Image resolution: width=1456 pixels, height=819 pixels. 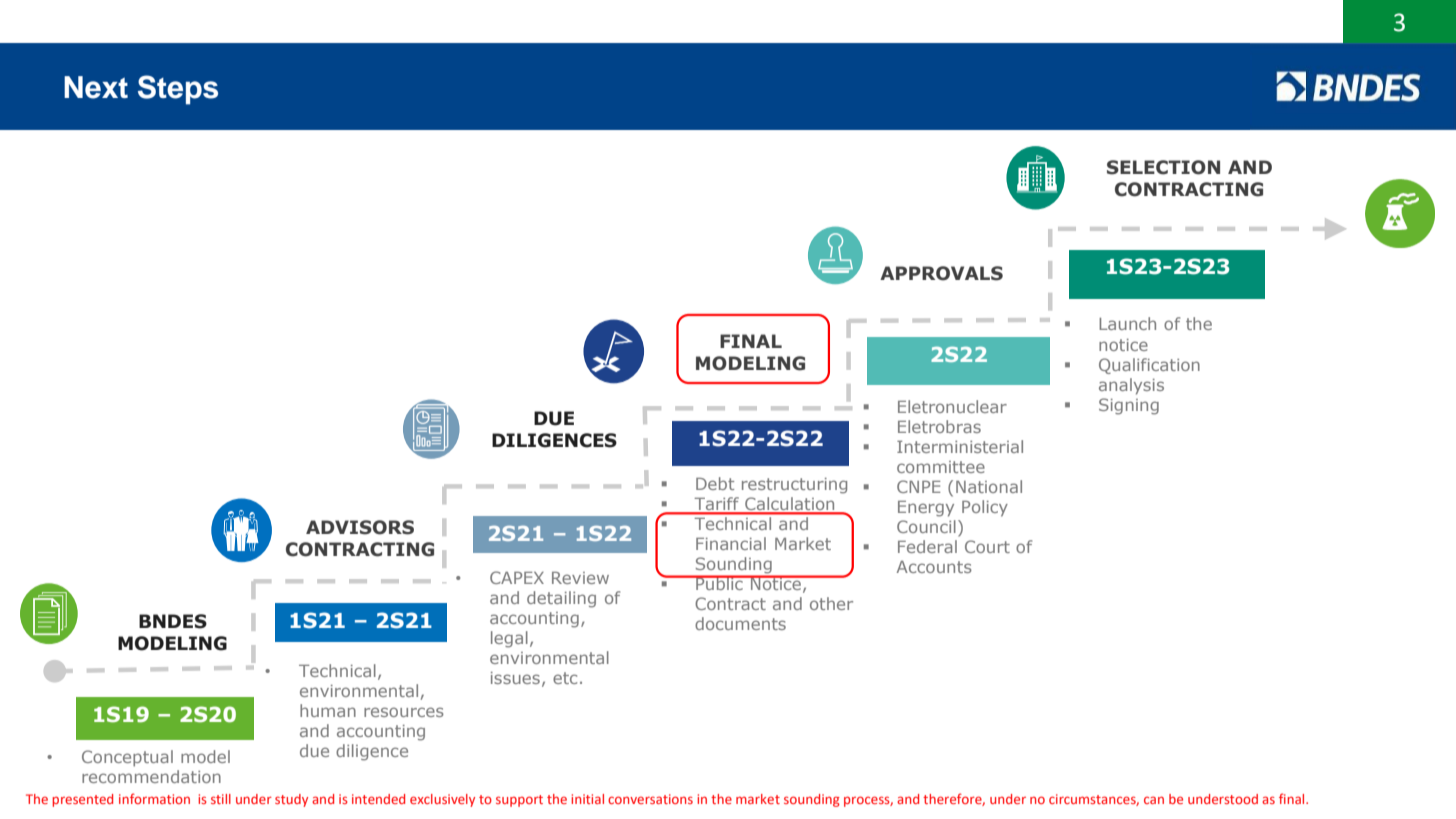 What do you see at coordinates (1163, 167) in the page?
I see `SELECTION` at bounding box center [1163, 167].
